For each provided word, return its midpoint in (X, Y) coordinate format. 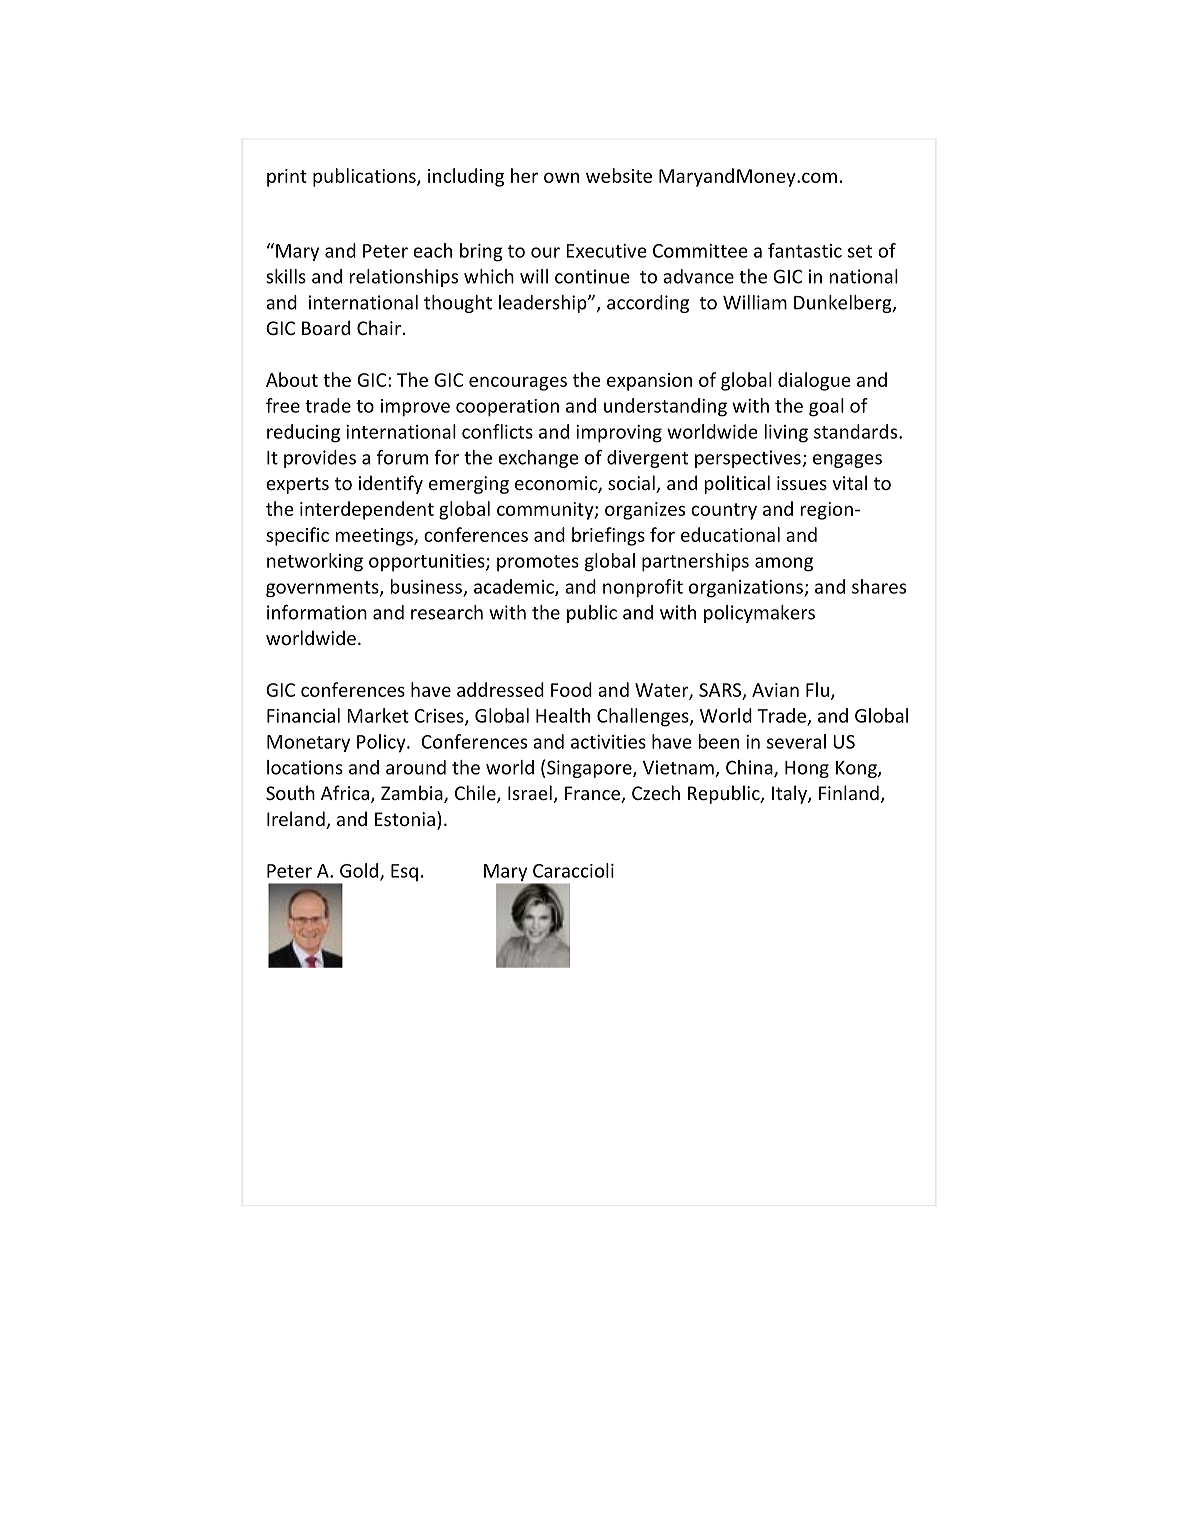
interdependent (367, 510)
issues (802, 483)
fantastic (805, 250)
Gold (360, 871)
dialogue (814, 381)
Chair (379, 327)
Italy (790, 794)
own (561, 177)
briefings (608, 536)
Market (378, 715)
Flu (817, 689)
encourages (518, 383)
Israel (530, 792)
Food (571, 689)
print (287, 178)
